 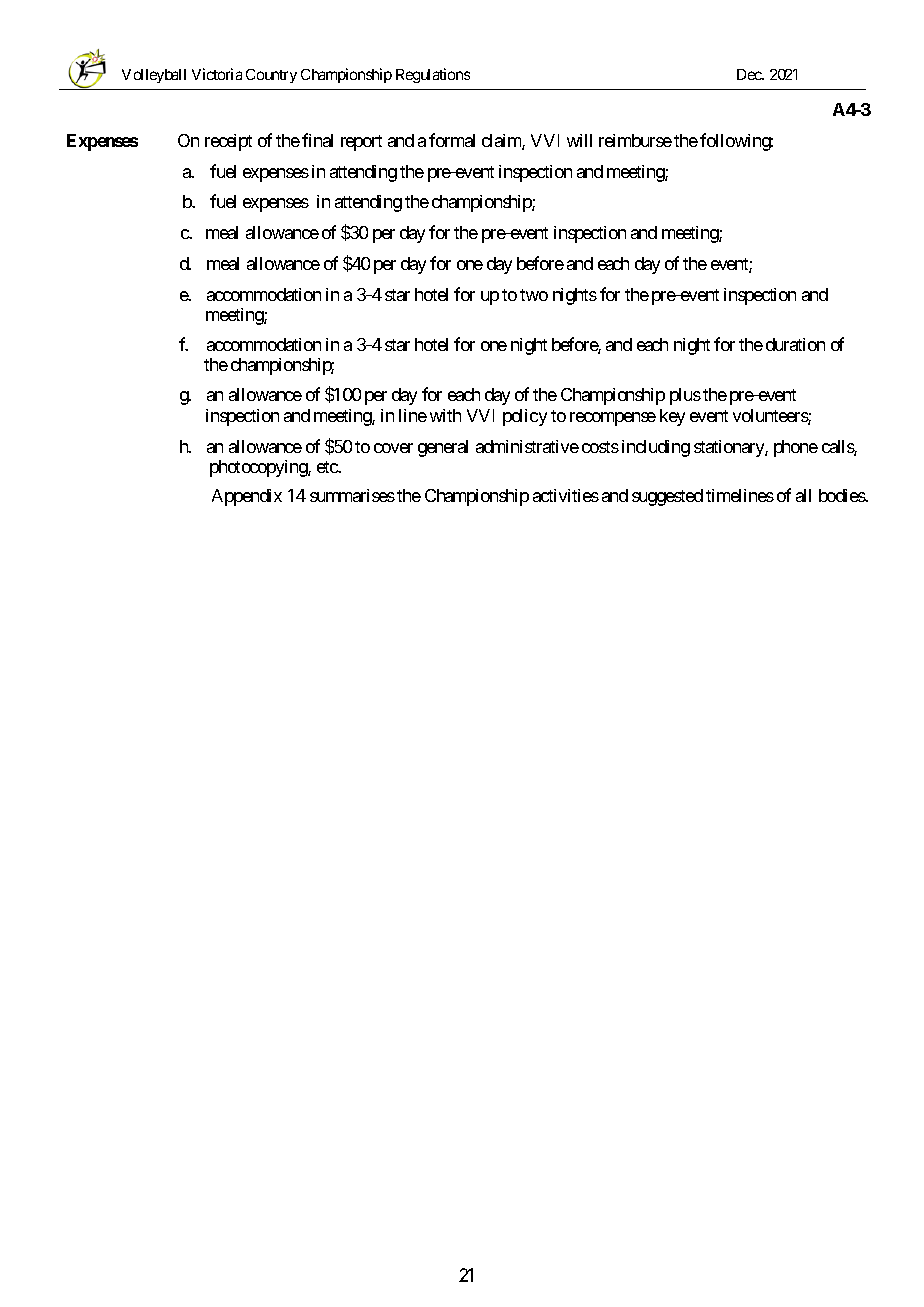 What do you see at coordinates (433, 75) in the image?
I see `Regulations` at bounding box center [433, 75].
